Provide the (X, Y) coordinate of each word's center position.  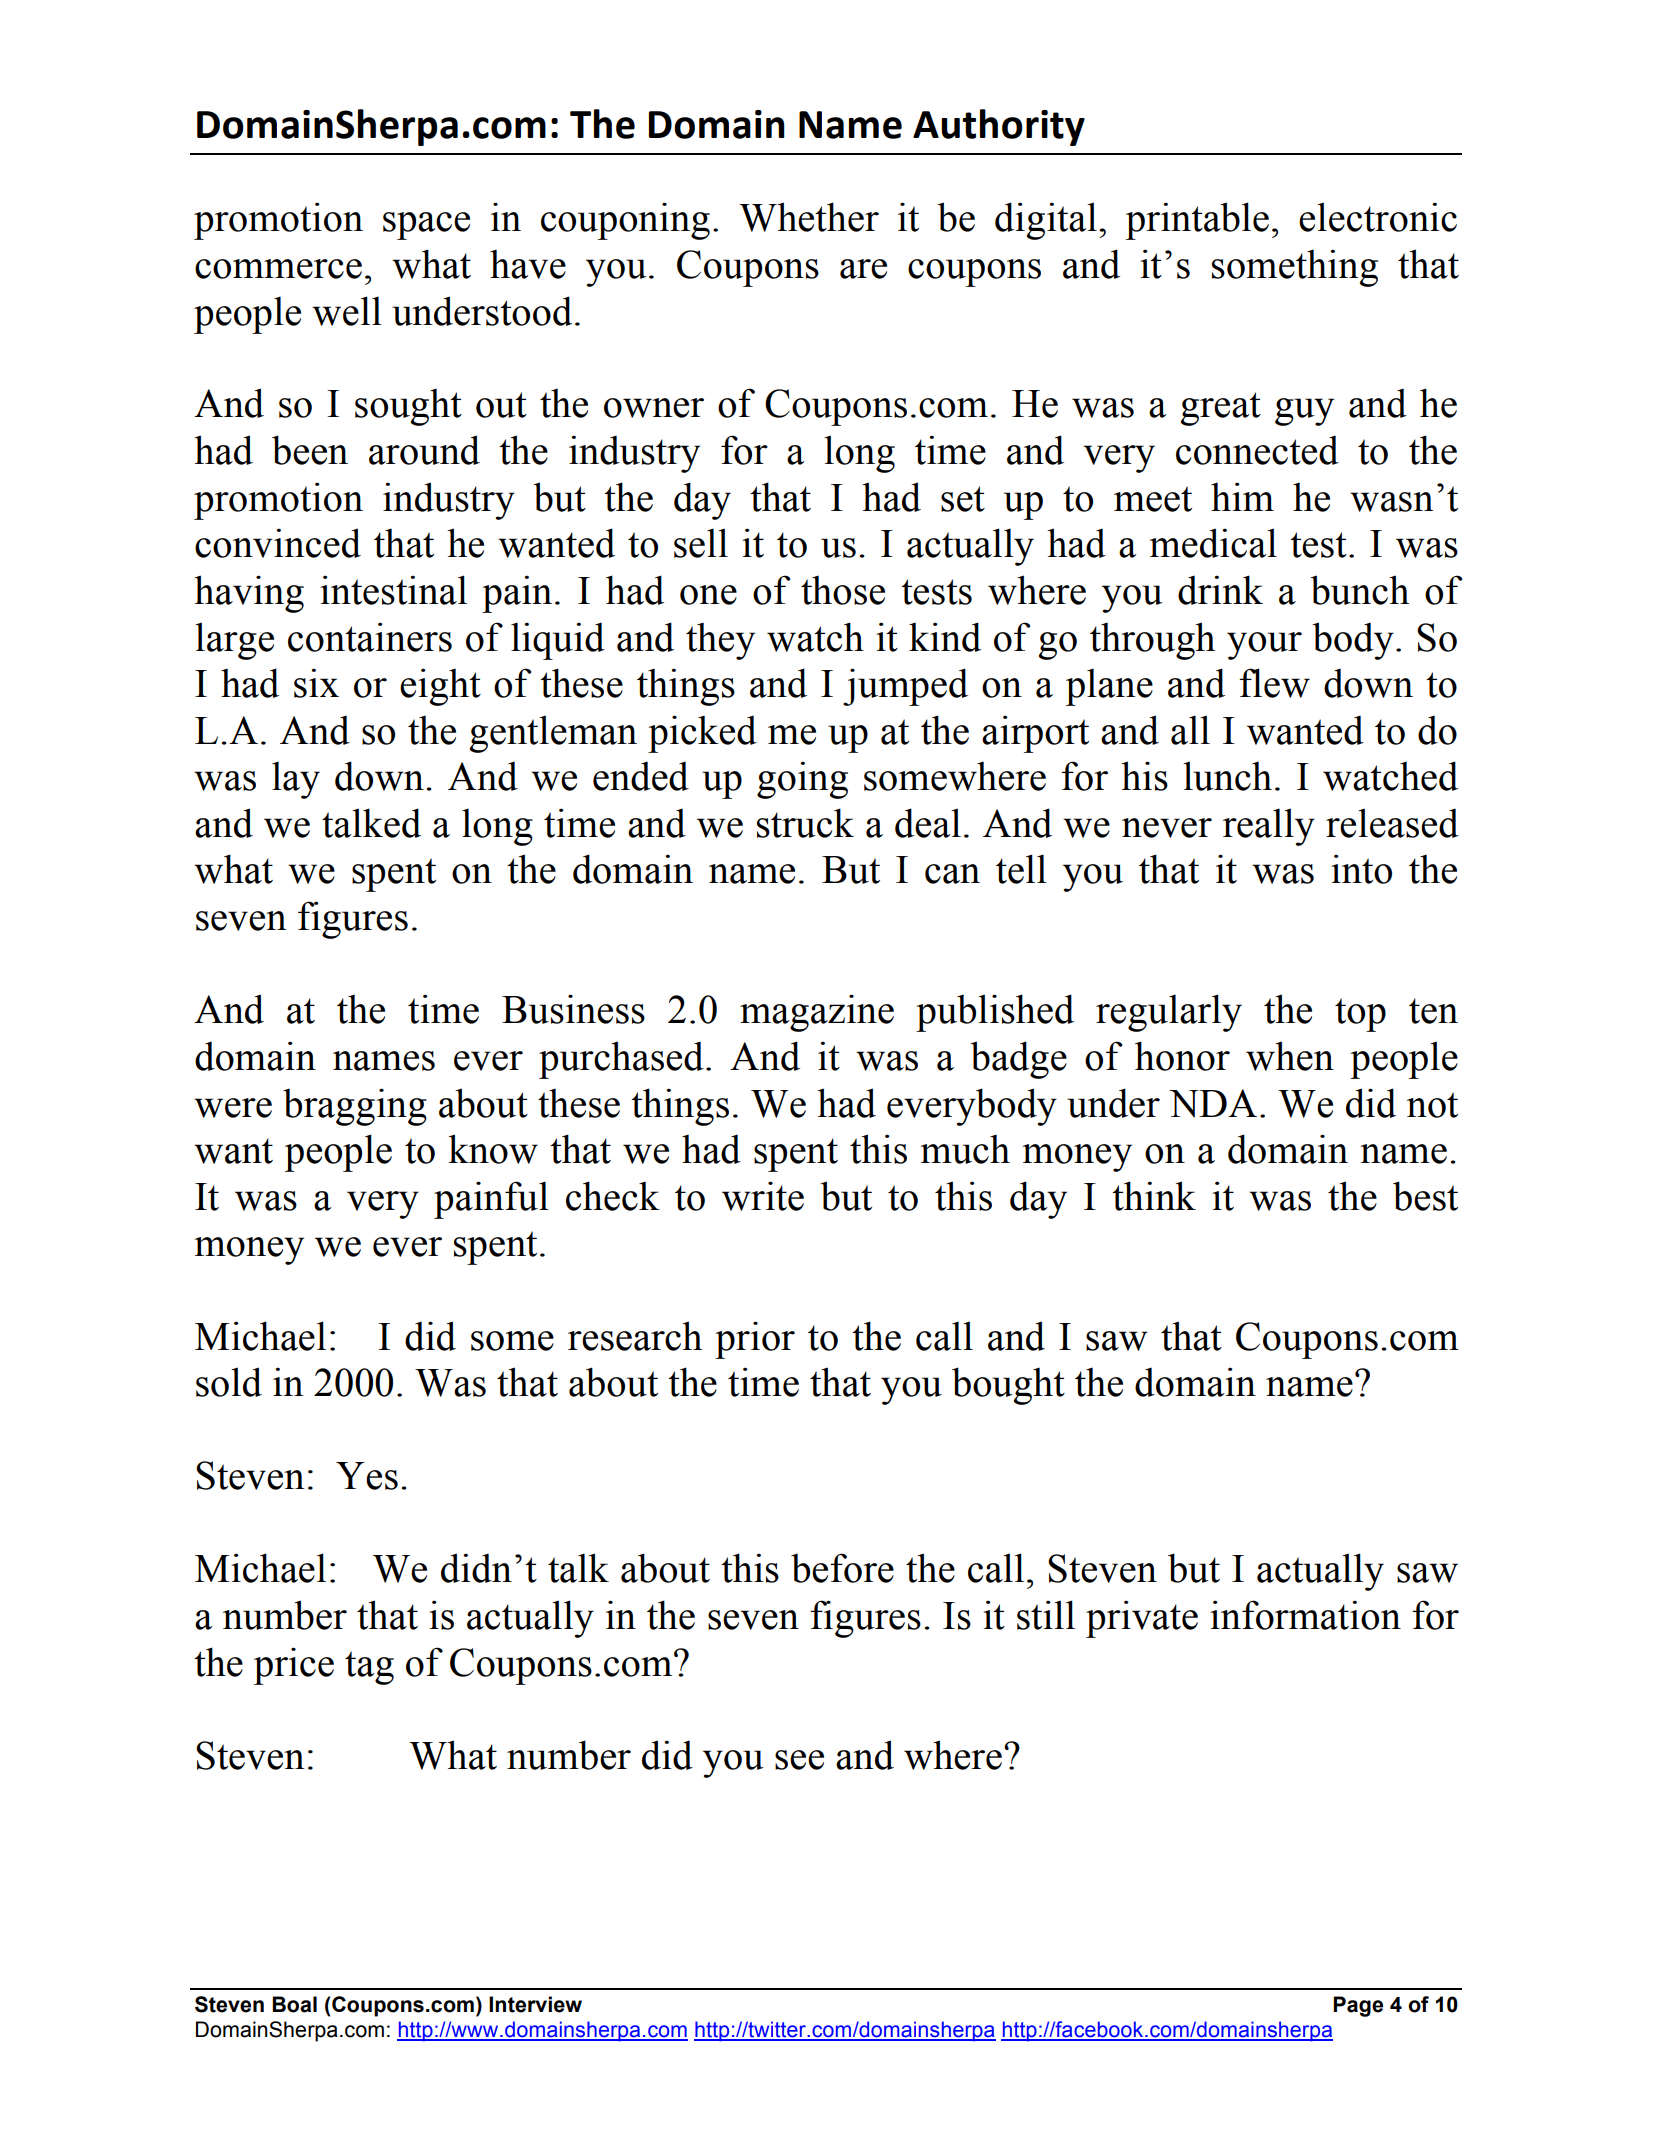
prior (755, 1340)
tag (369, 1668)
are (863, 269)
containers (370, 637)
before (842, 1568)
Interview (535, 2004)
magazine (817, 1013)
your (1264, 646)
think (1154, 1196)
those (843, 590)
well (347, 311)
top (1360, 1015)
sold (229, 1382)
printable (1197, 221)
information (1305, 1615)
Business (573, 1009)
